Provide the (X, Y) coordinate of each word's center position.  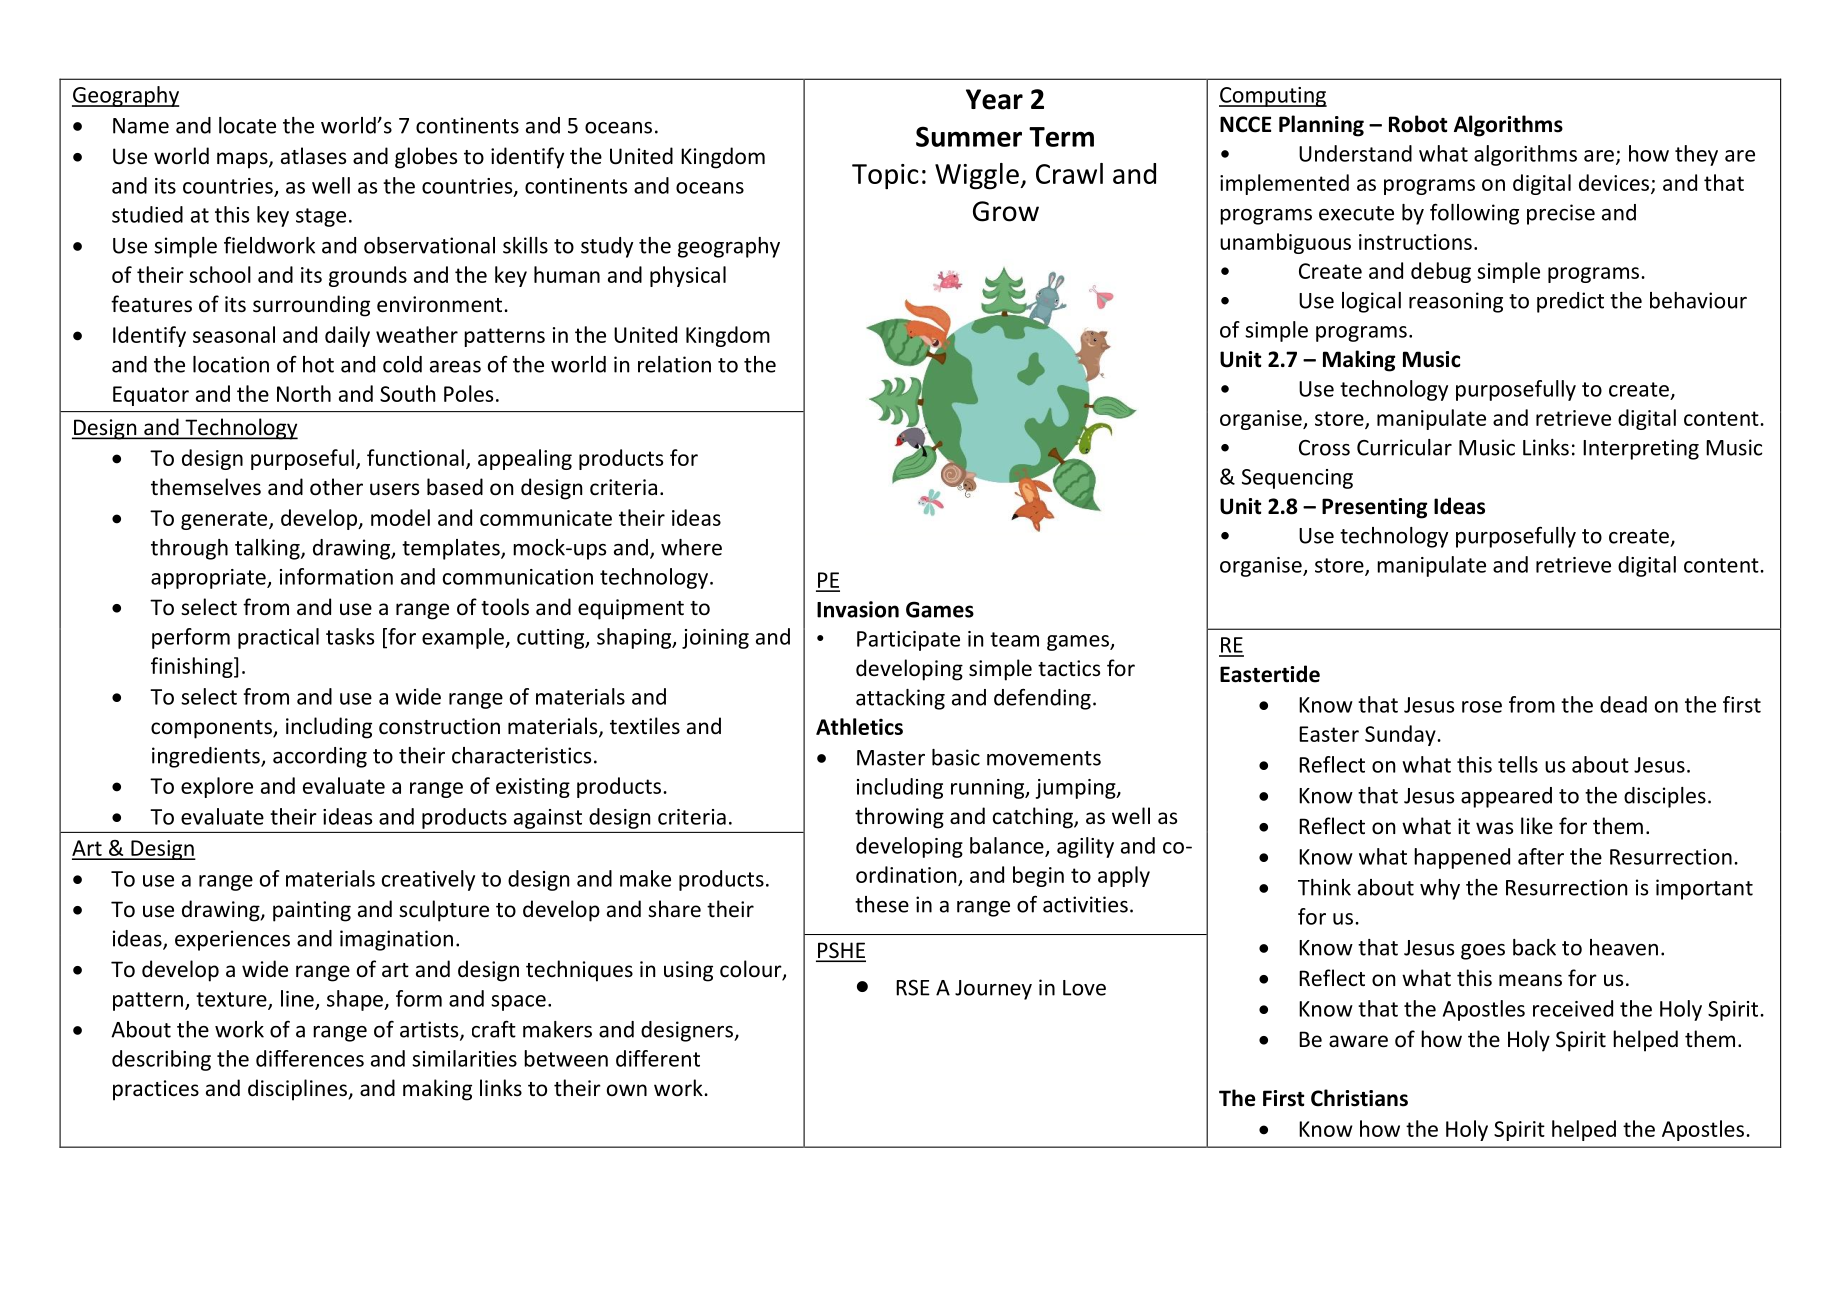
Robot (1418, 124)
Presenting (1374, 508)
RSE (913, 987)
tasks (350, 636)
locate (247, 125)
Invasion (858, 609)
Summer (969, 136)
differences (310, 1058)
